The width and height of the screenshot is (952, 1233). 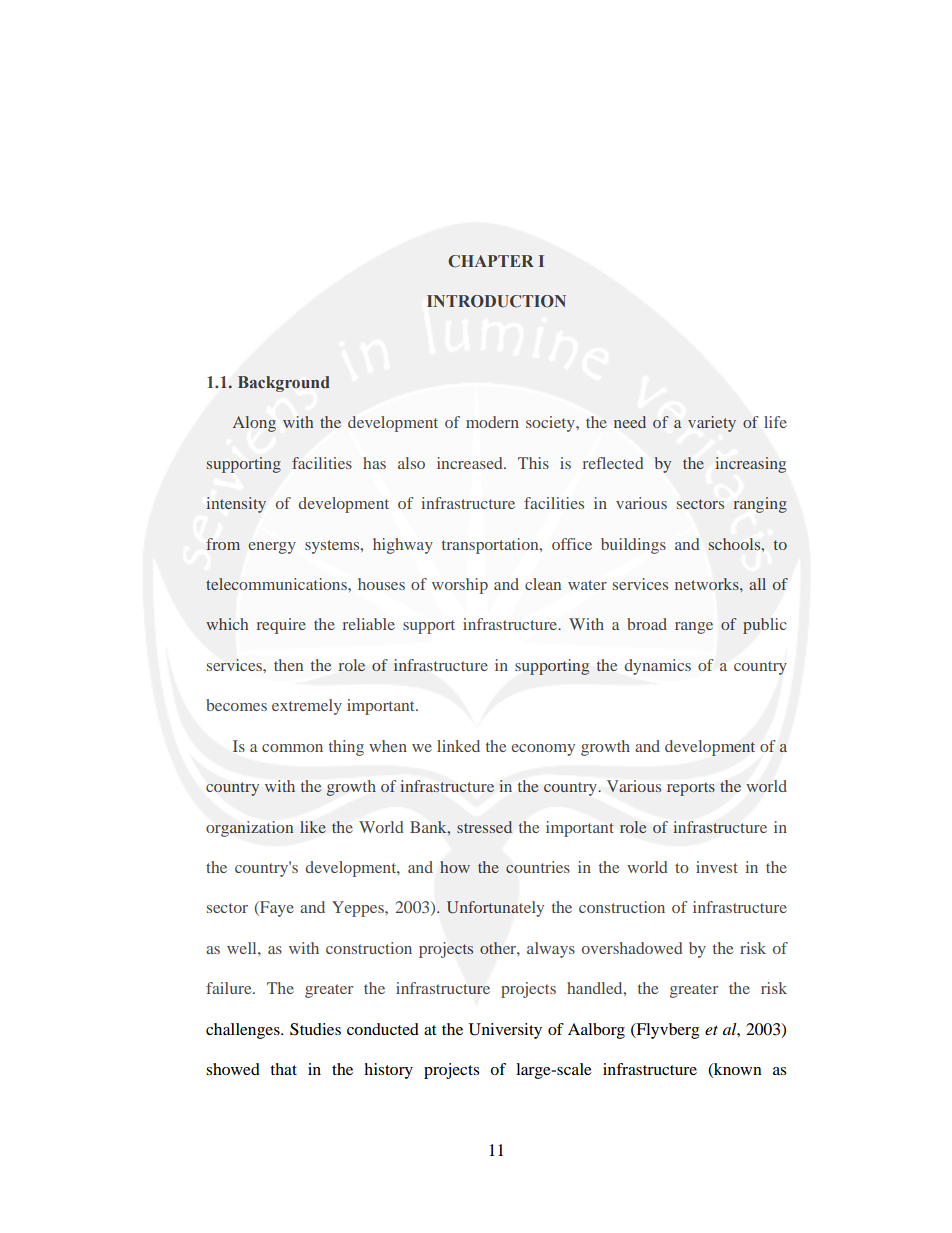 What do you see at coordinates (657, 667) in the screenshot?
I see `dynamics` at bounding box center [657, 667].
